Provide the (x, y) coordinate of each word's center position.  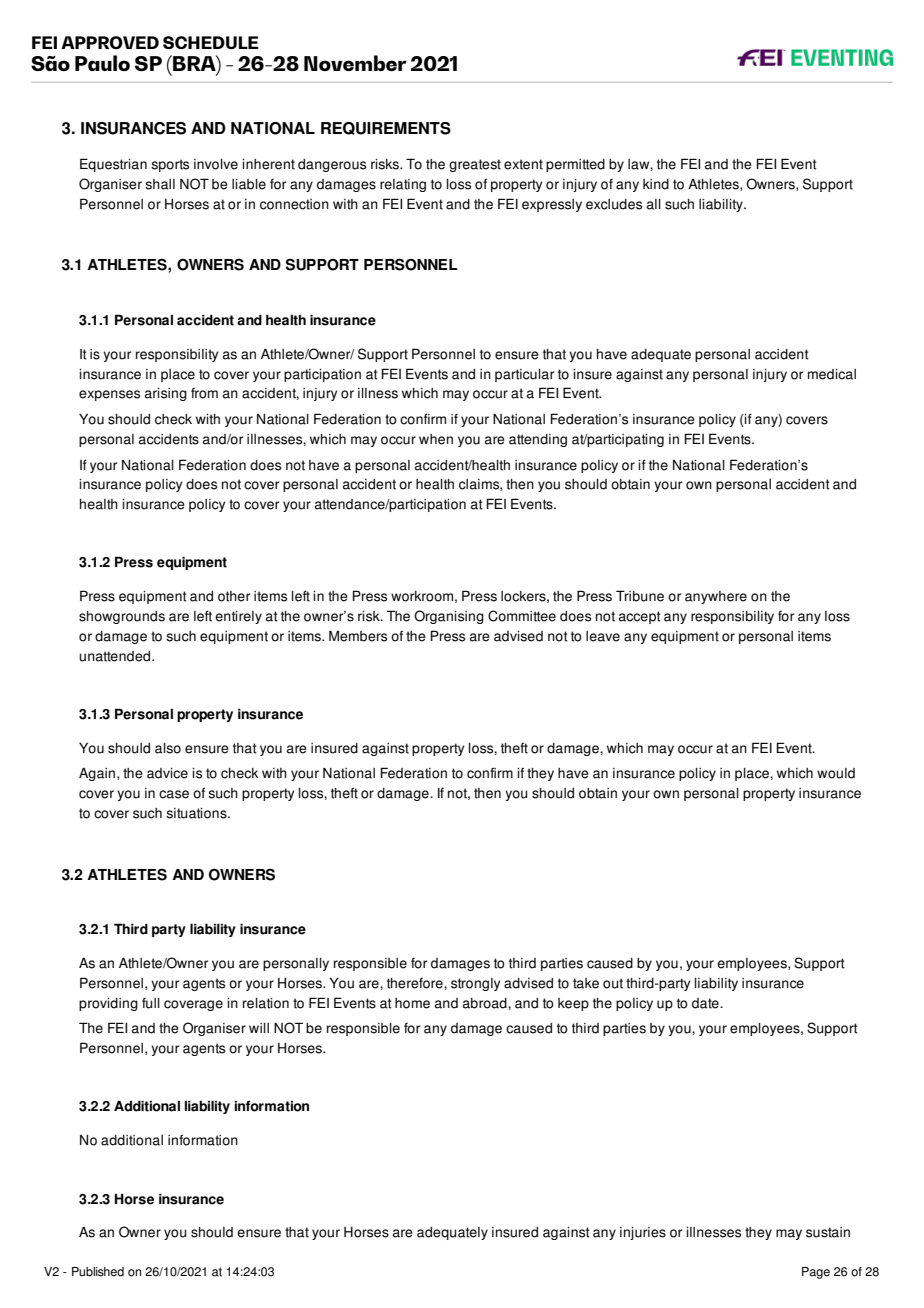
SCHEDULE (211, 42)
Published (98, 1272)
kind (656, 184)
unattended (116, 656)
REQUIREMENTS (386, 128)
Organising (449, 617)
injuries (643, 1233)
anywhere (716, 597)
